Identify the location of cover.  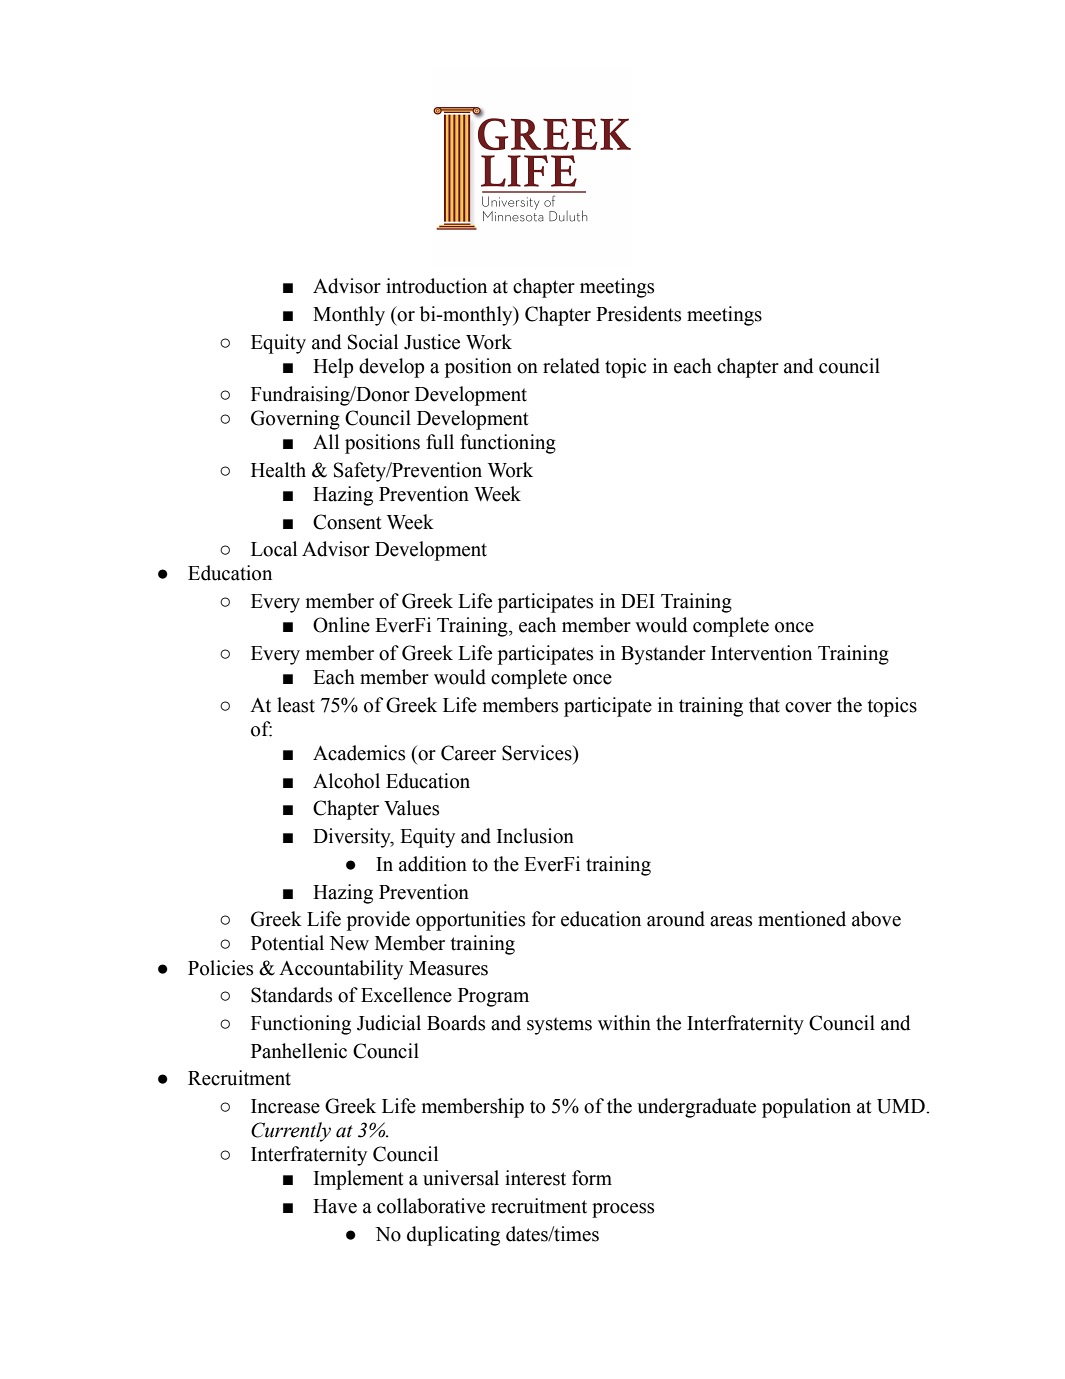
(808, 707).
